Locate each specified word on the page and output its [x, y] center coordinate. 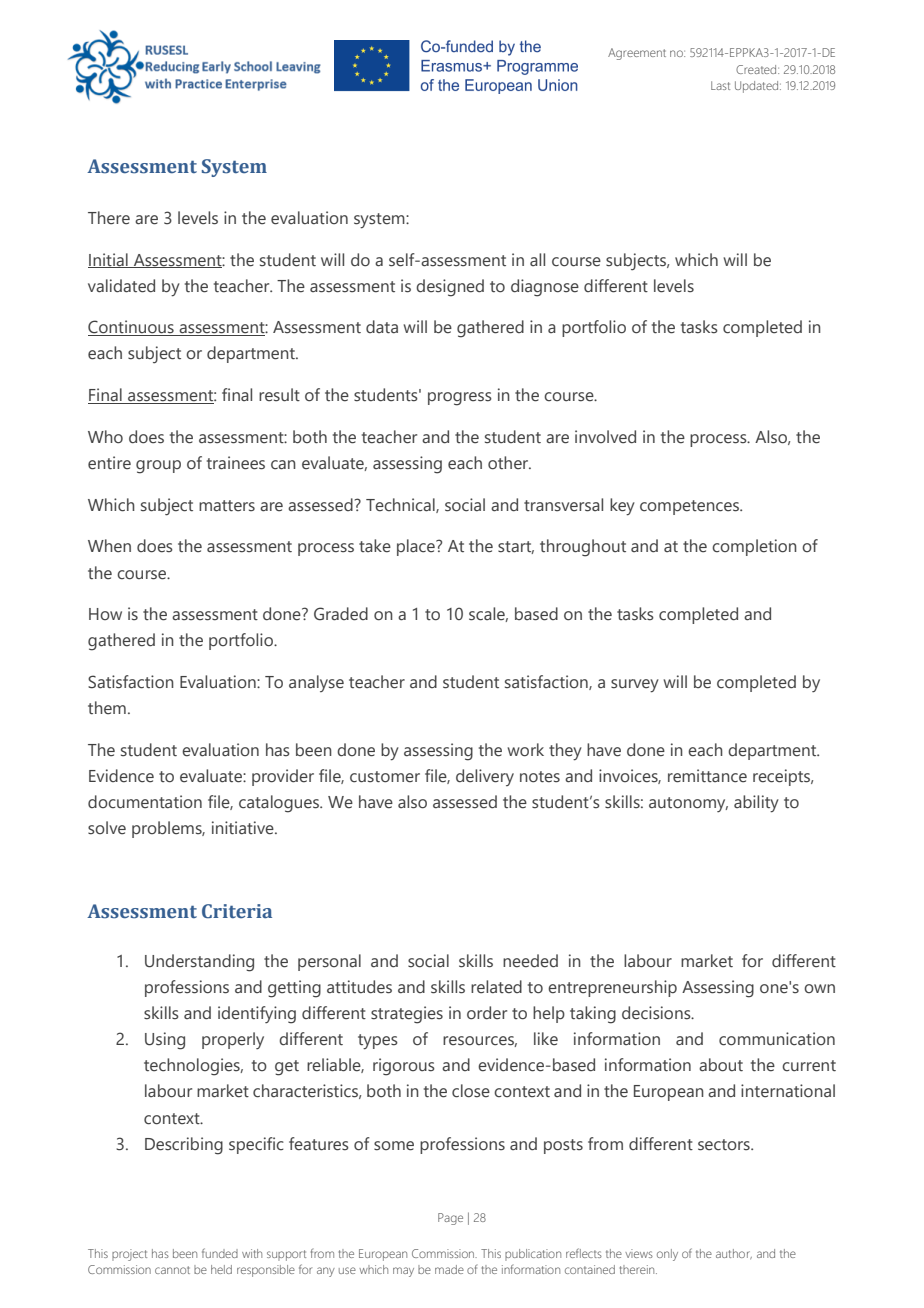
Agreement [637, 54]
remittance [707, 776]
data [382, 327]
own [819, 988]
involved [605, 437]
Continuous [132, 328]
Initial [109, 260]
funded [220, 1253]
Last [720, 85]
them [107, 708]
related [496, 987]
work [526, 750]
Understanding [199, 963]
